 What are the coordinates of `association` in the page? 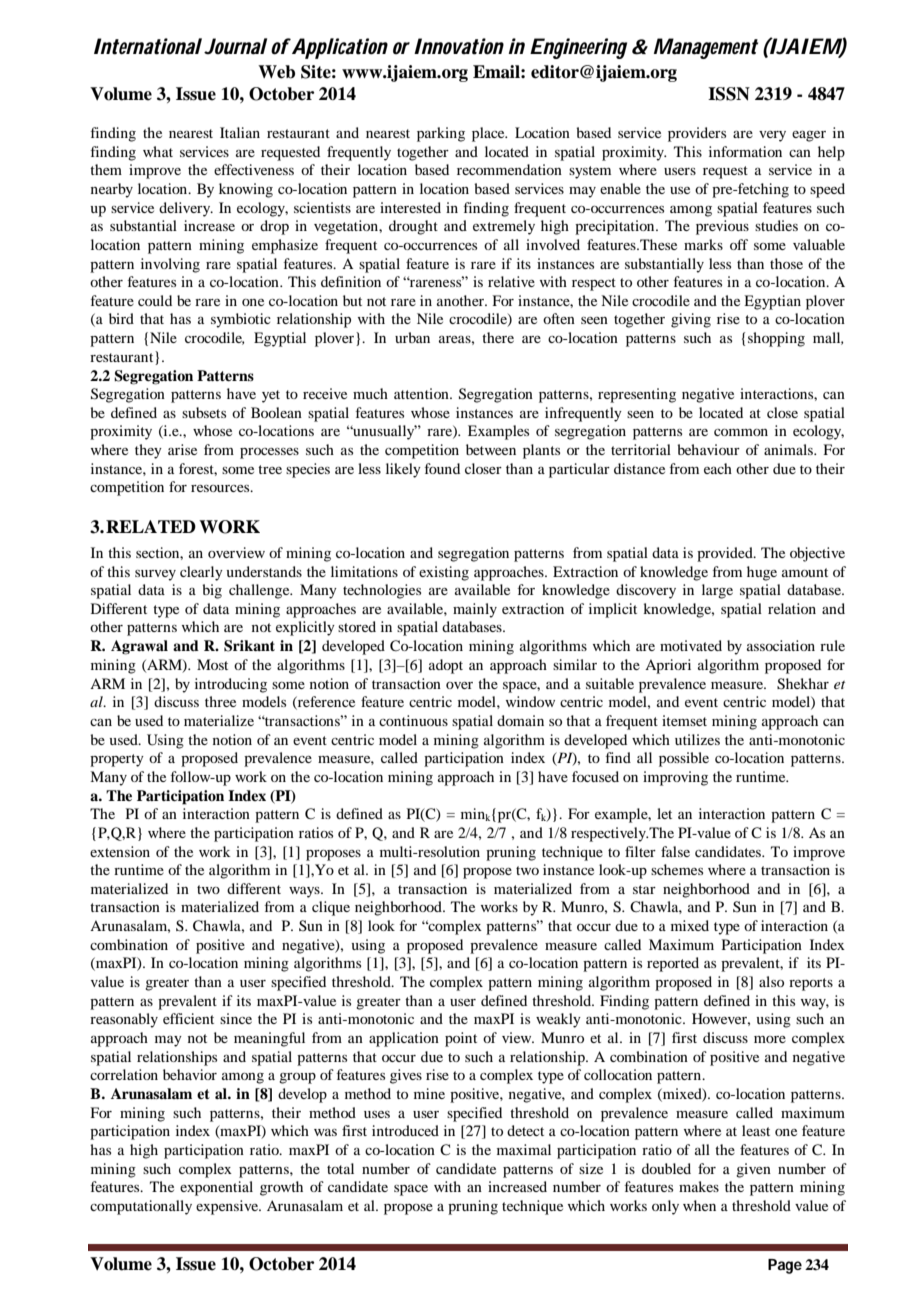 It's located at (781, 645).
